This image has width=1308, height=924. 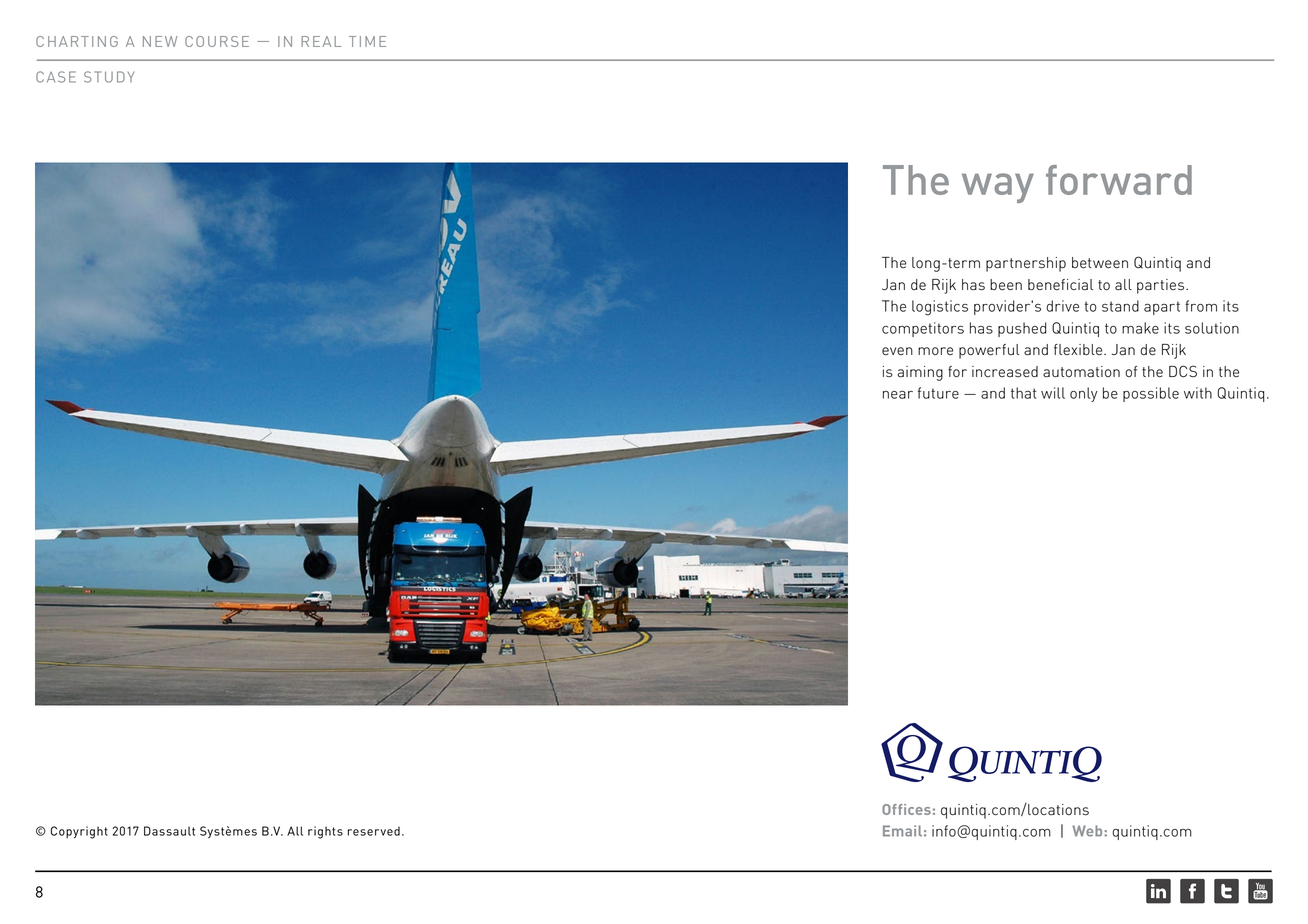 I want to click on forward, so click(x=1119, y=180).
